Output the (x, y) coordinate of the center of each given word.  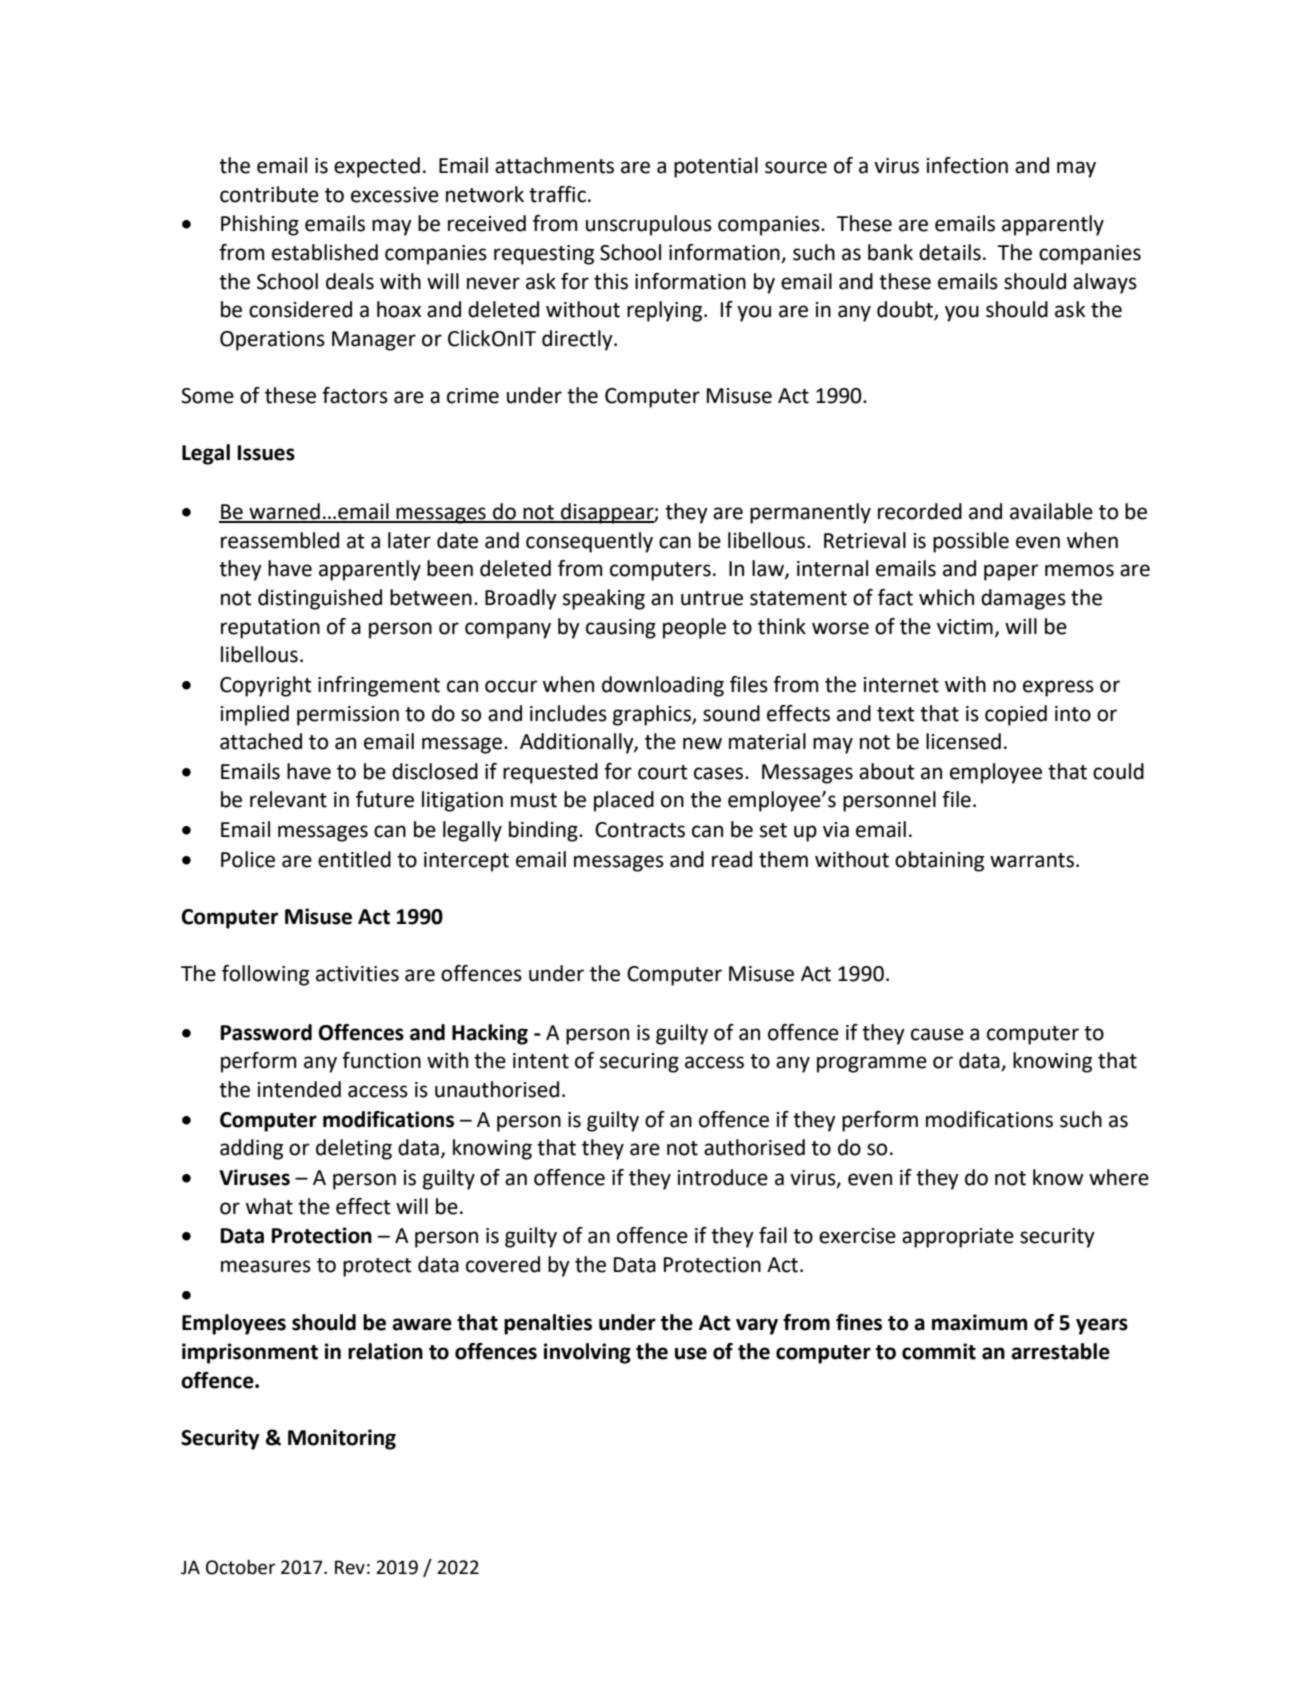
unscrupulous (649, 225)
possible (971, 542)
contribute (269, 194)
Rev (350, 1567)
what (269, 1206)
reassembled (280, 540)
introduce (723, 1177)
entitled (354, 859)
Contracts (640, 830)
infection (967, 165)
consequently (589, 542)
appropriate (958, 1238)
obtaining (939, 861)
